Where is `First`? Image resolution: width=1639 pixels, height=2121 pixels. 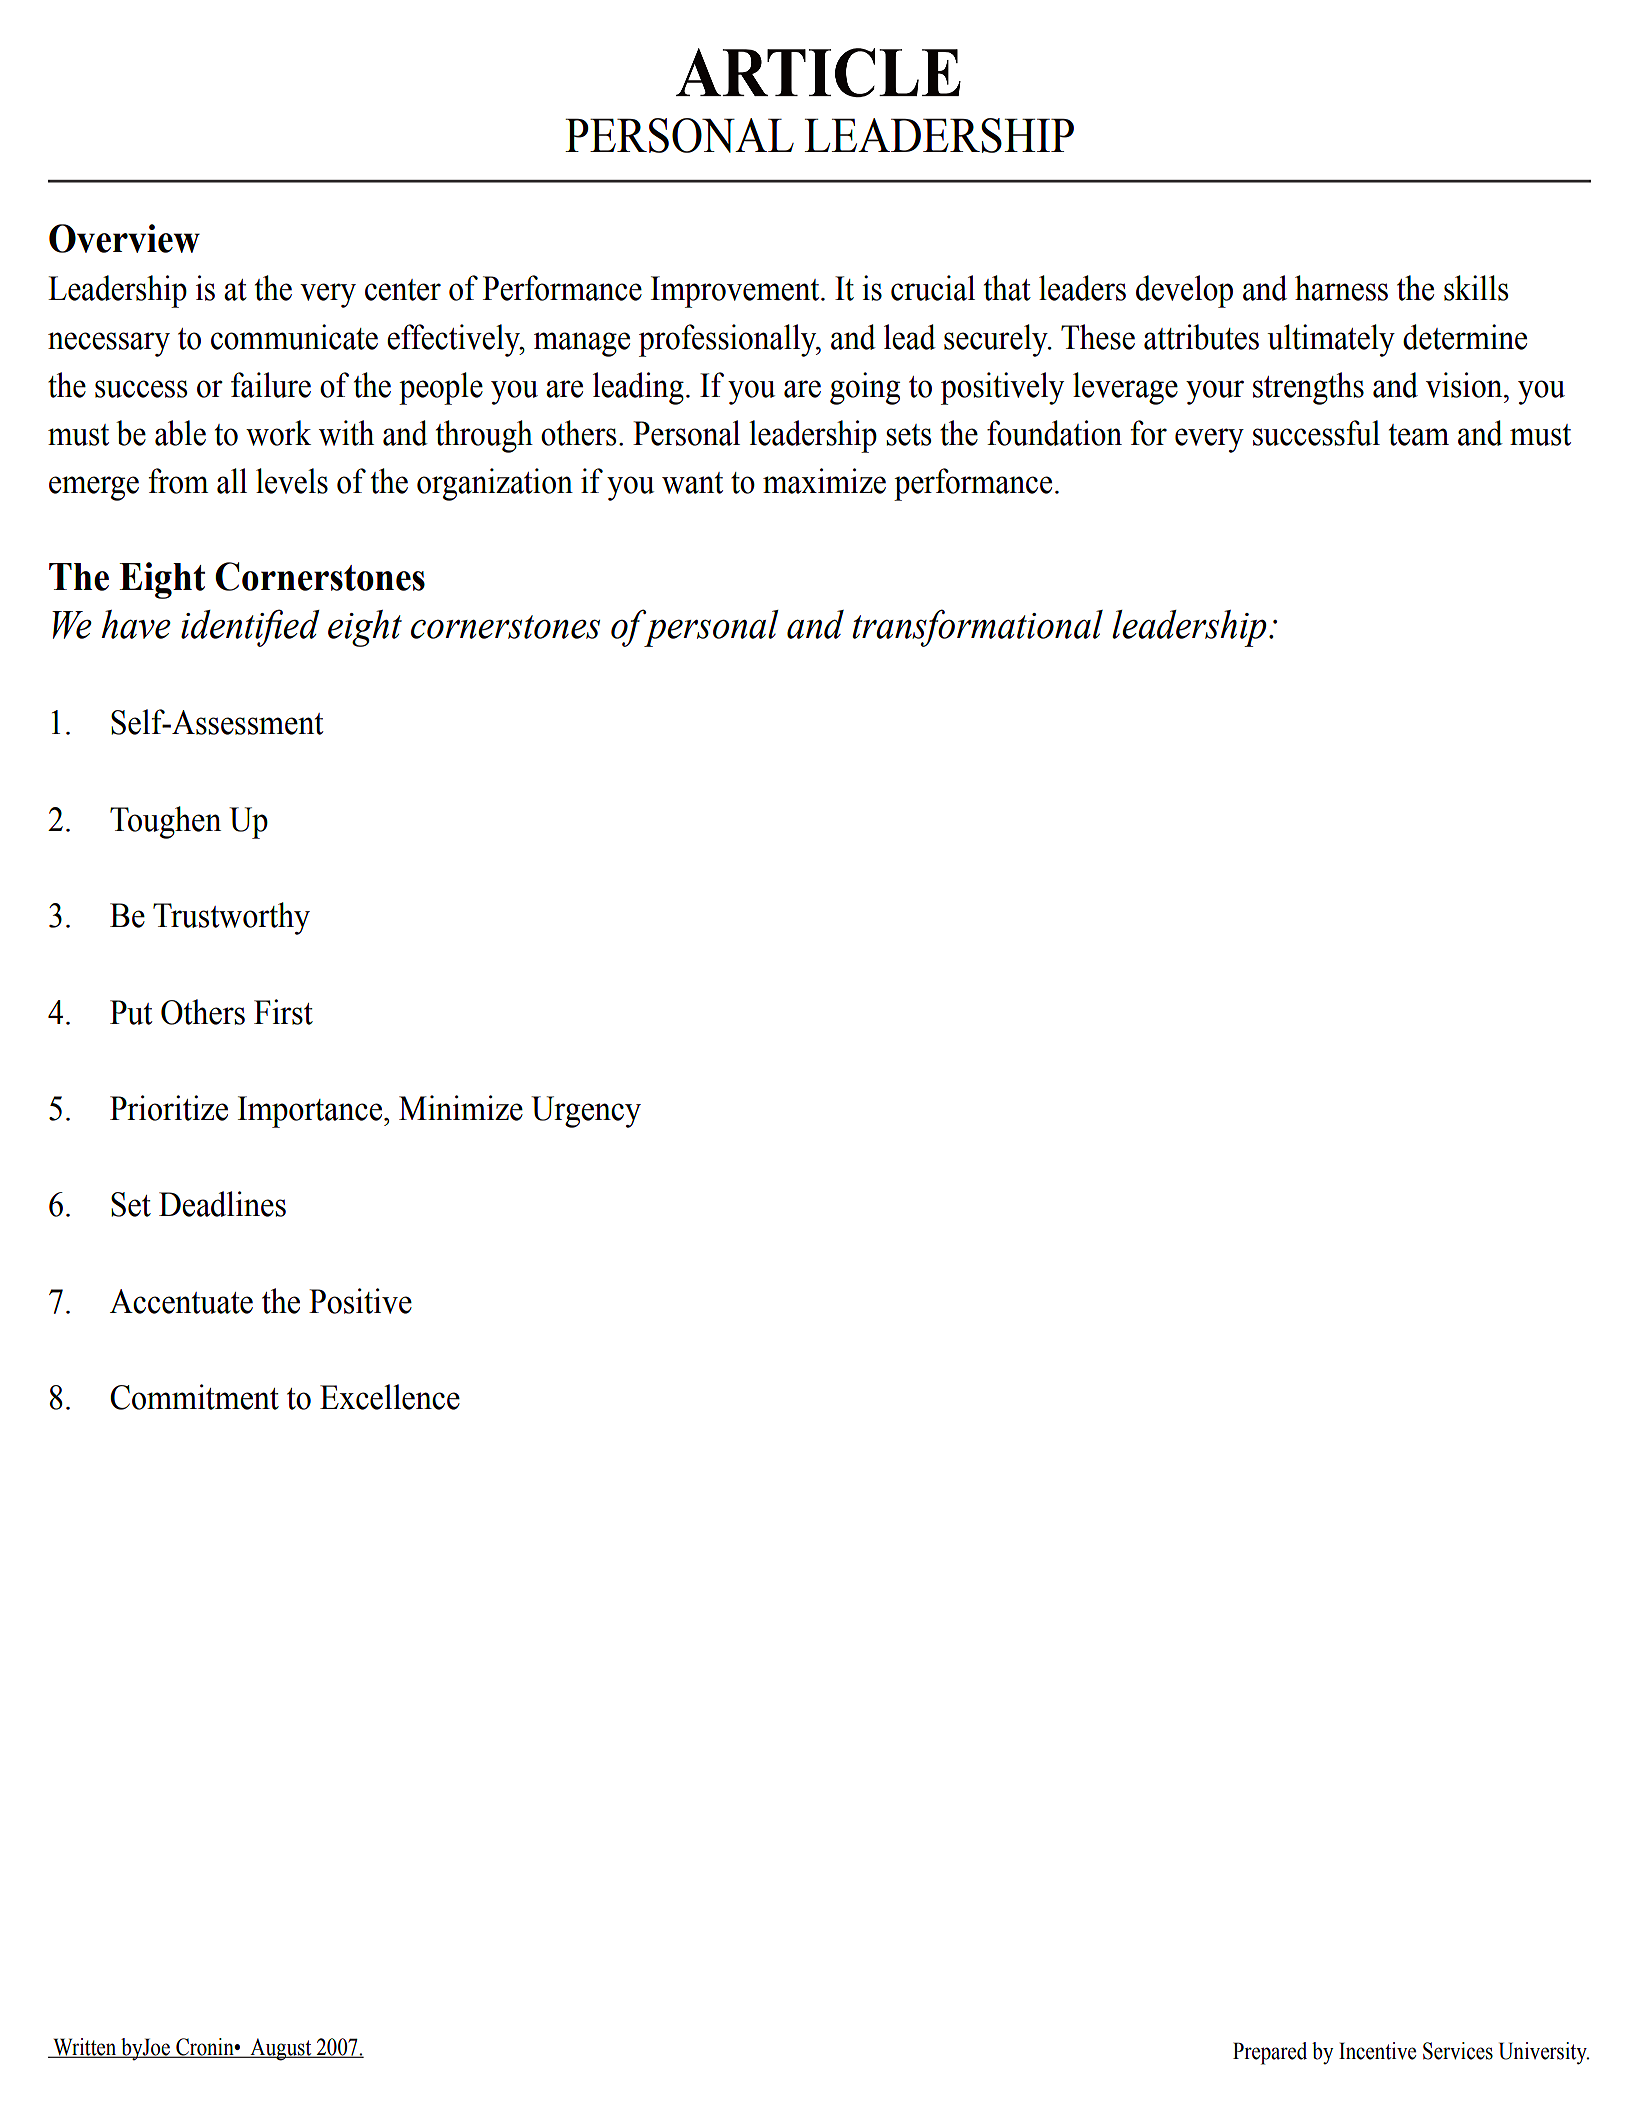 First is located at coordinates (283, 1012).
